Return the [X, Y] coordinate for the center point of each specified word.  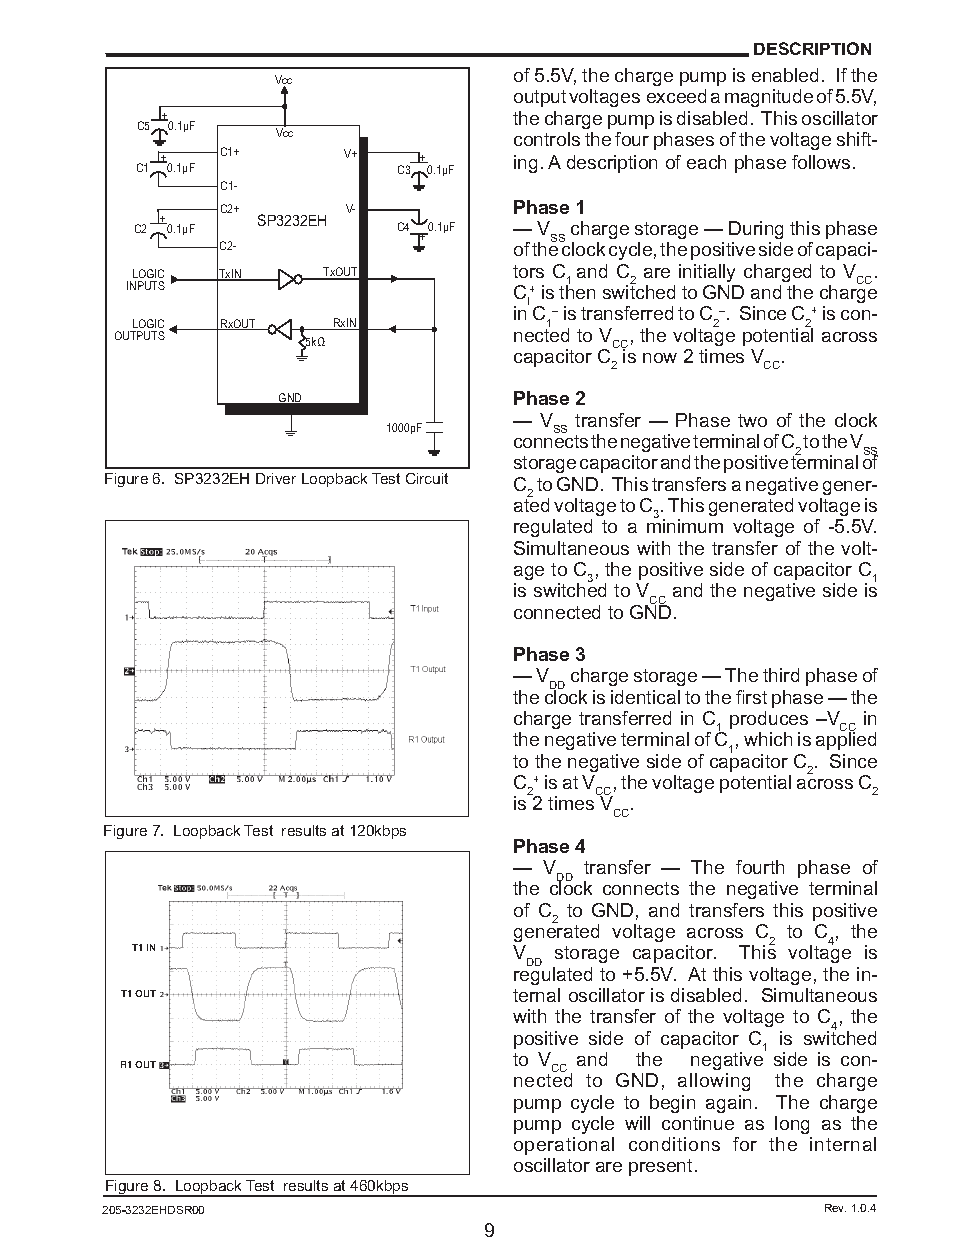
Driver [276, 478]
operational [564, 1146]
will [637, 1123]
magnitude [769, 98]
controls [547, 139]
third [781, 675]
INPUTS [146, 285]
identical [645, 697]
